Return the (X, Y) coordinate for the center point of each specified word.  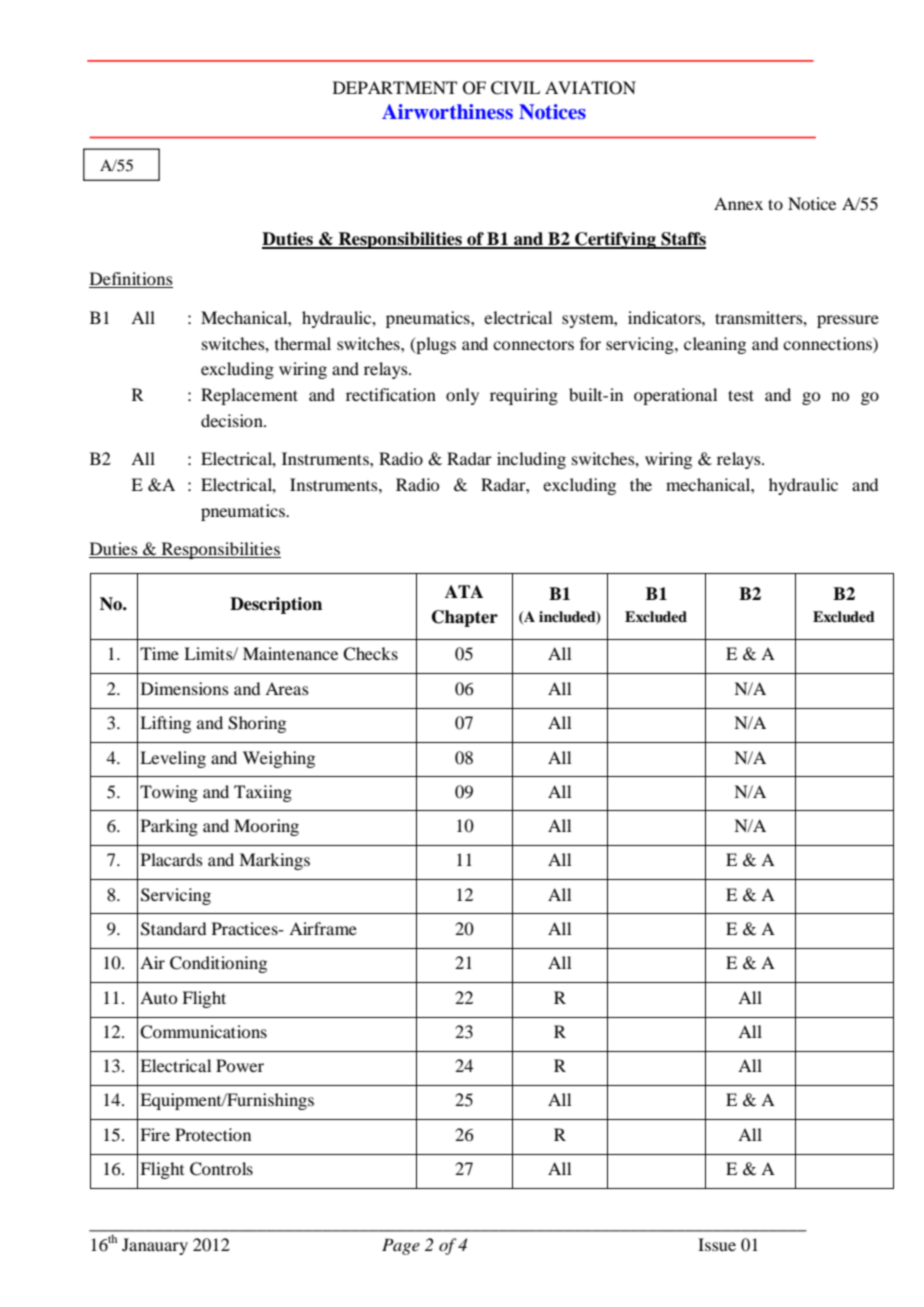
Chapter (465, 618)
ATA (464, 591)
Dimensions (185, 688)
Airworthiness (447, 112)
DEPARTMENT (395, 87)
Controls (221, 1169)
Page (401, 1246)
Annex (738, 203)
